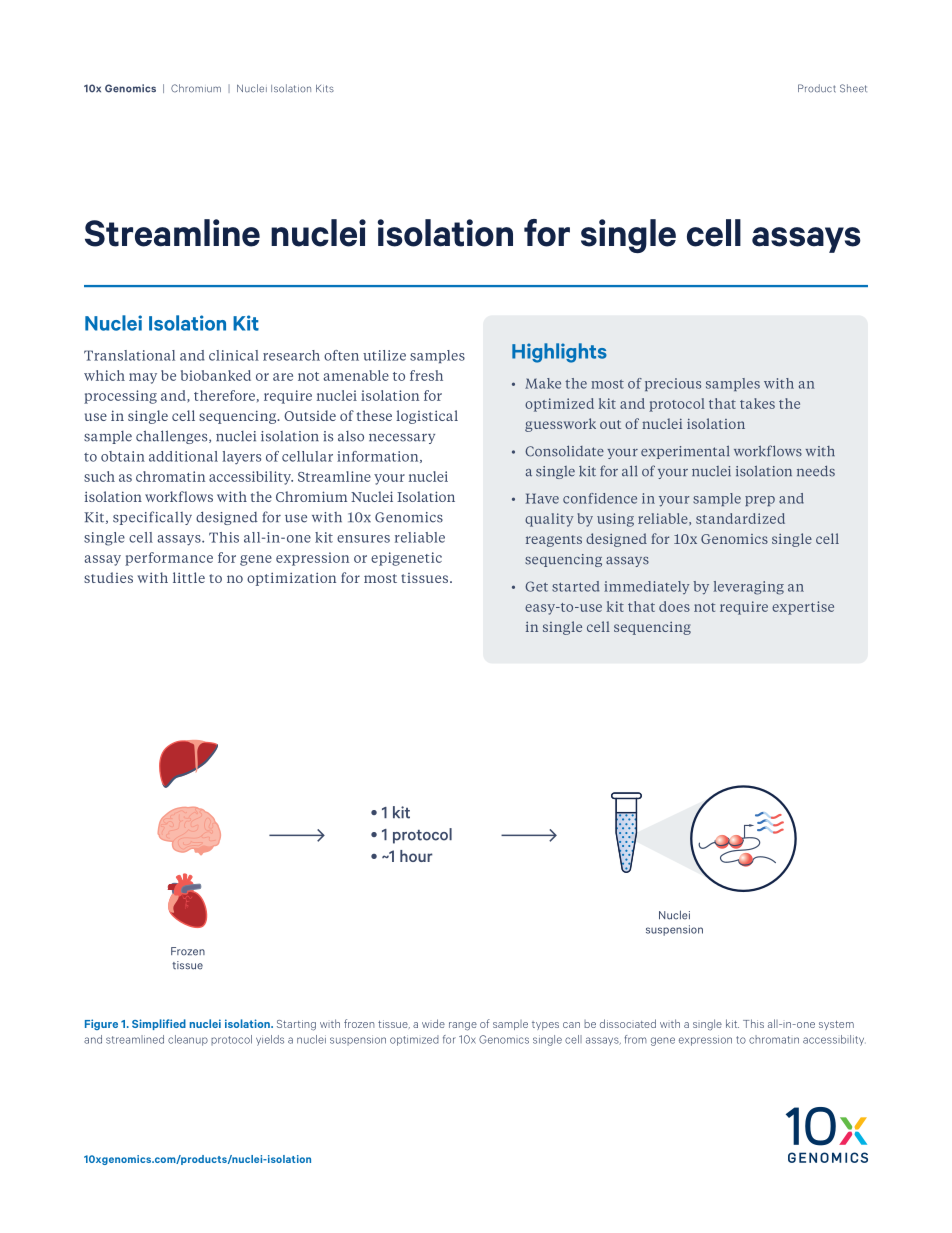 The height and width of the document is (1233, 952). Describe the element at coordinates (853, 88) in the document. I see `Sheet` at that location.
